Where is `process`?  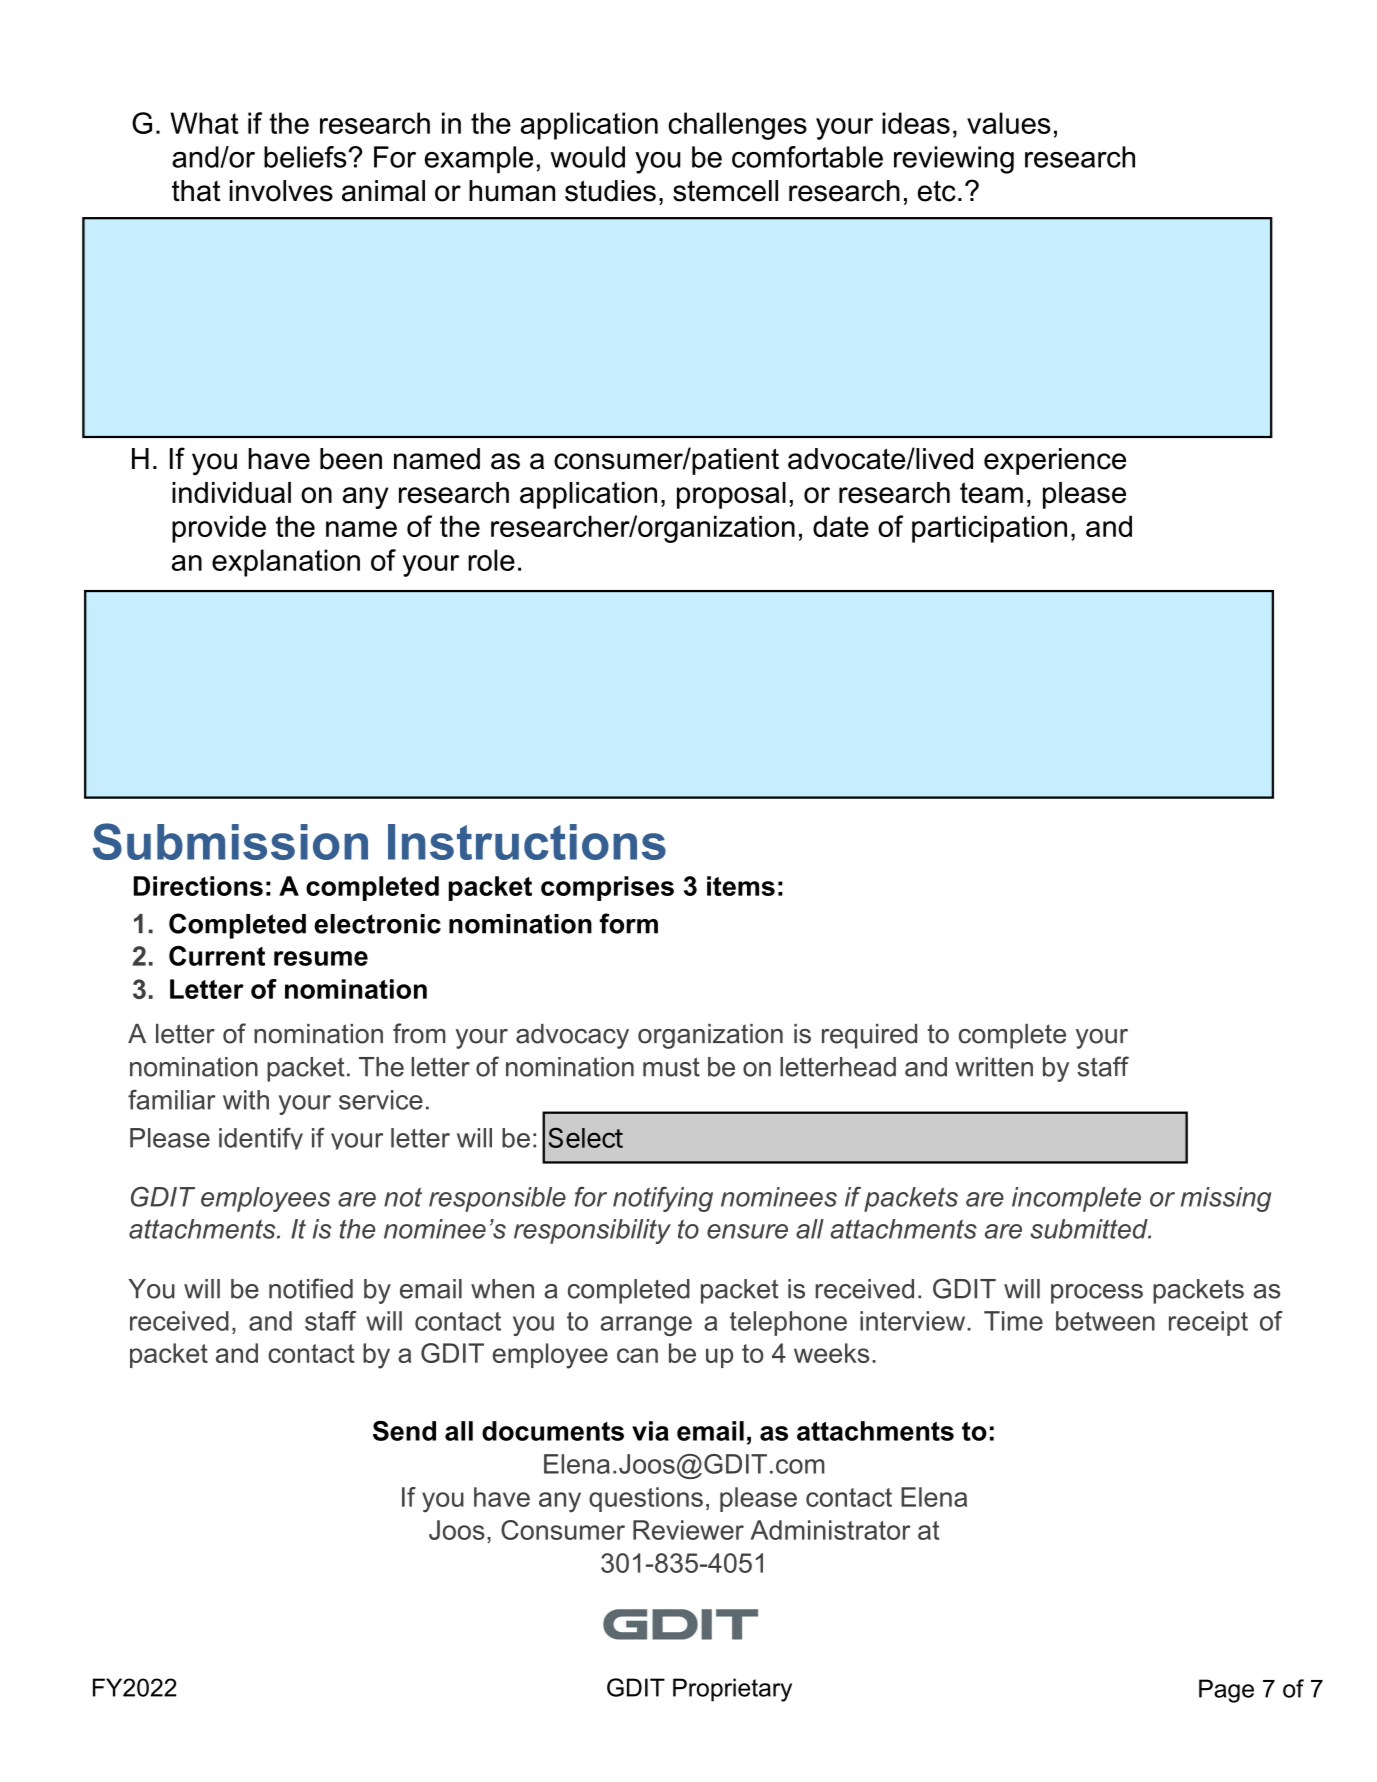
process is located at coordinates (1097, 1294).
